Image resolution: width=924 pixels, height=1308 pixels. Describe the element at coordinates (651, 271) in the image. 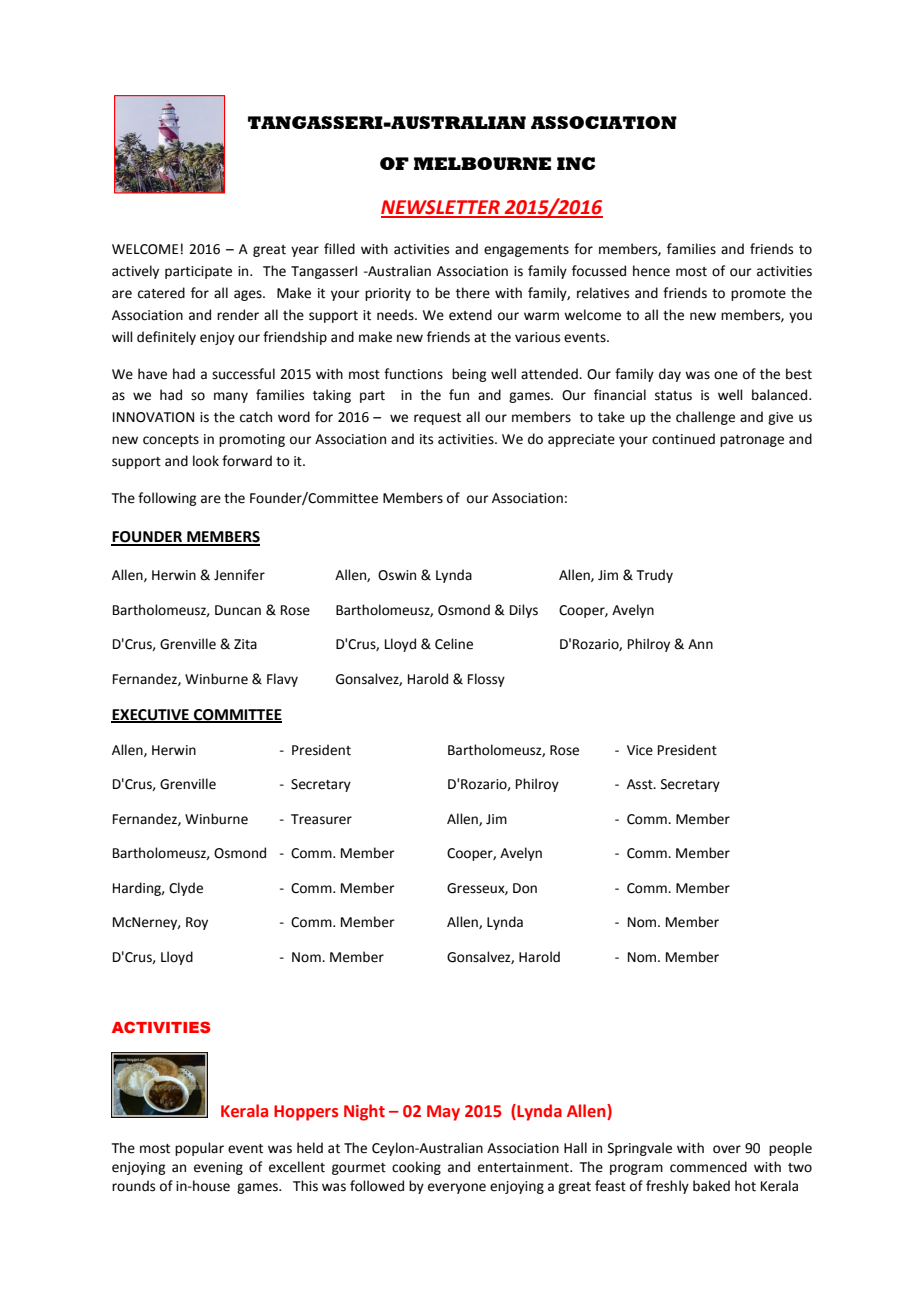

I see `hence` at that location.
